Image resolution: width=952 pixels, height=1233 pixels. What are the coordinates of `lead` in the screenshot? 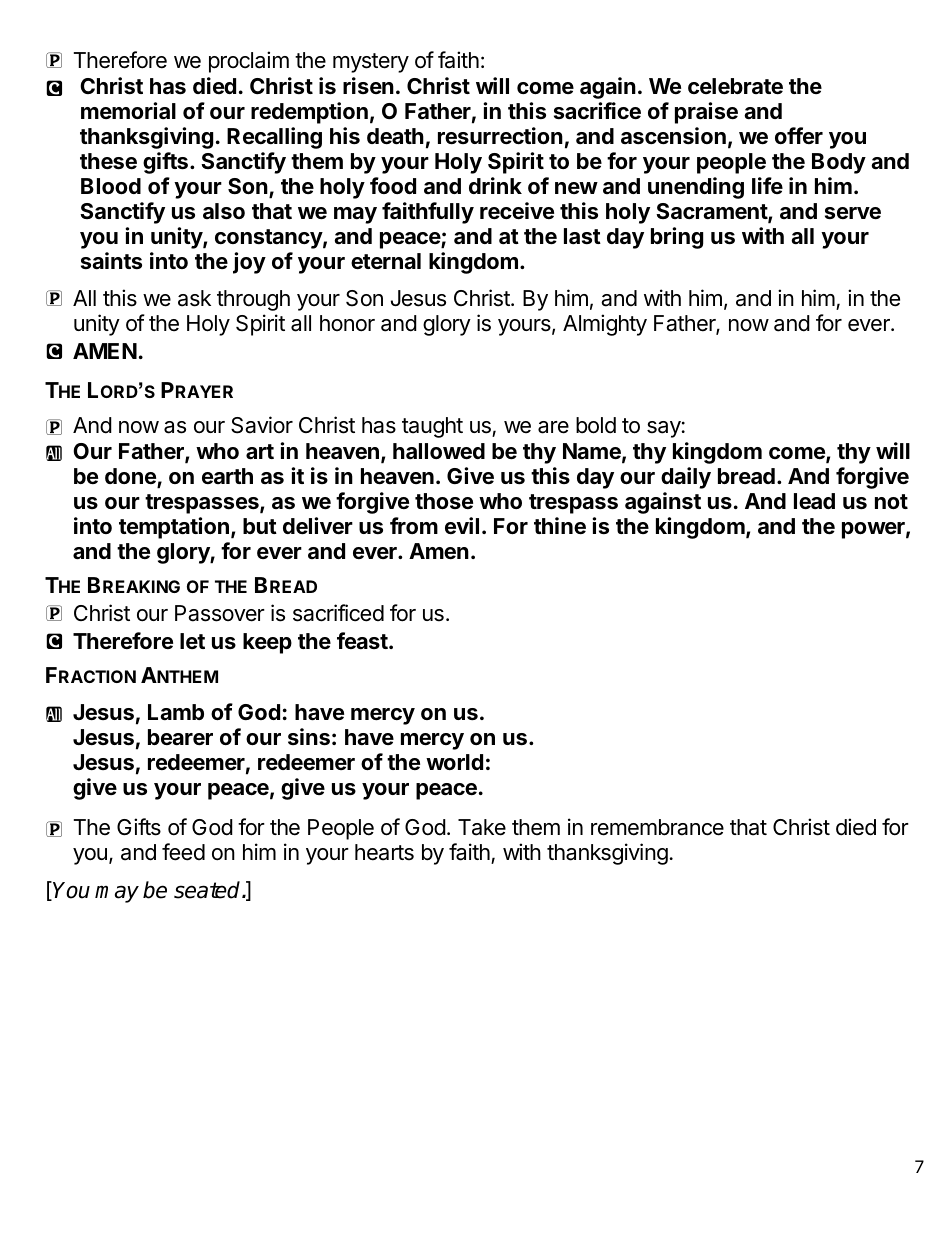 It's located at (814, 501).
